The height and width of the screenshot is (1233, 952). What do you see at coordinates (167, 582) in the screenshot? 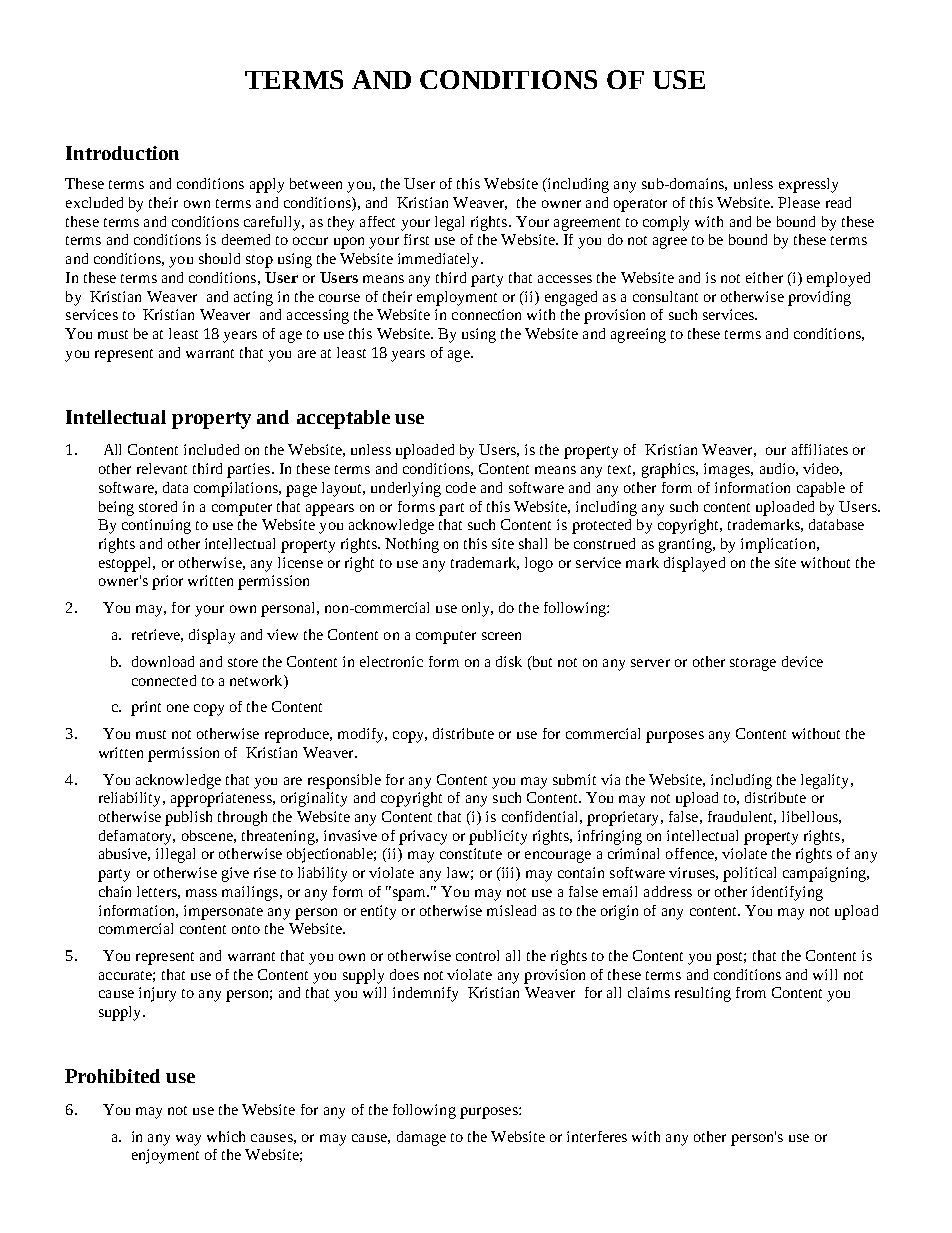
I see `prior` at bounding box center [167, 582].
